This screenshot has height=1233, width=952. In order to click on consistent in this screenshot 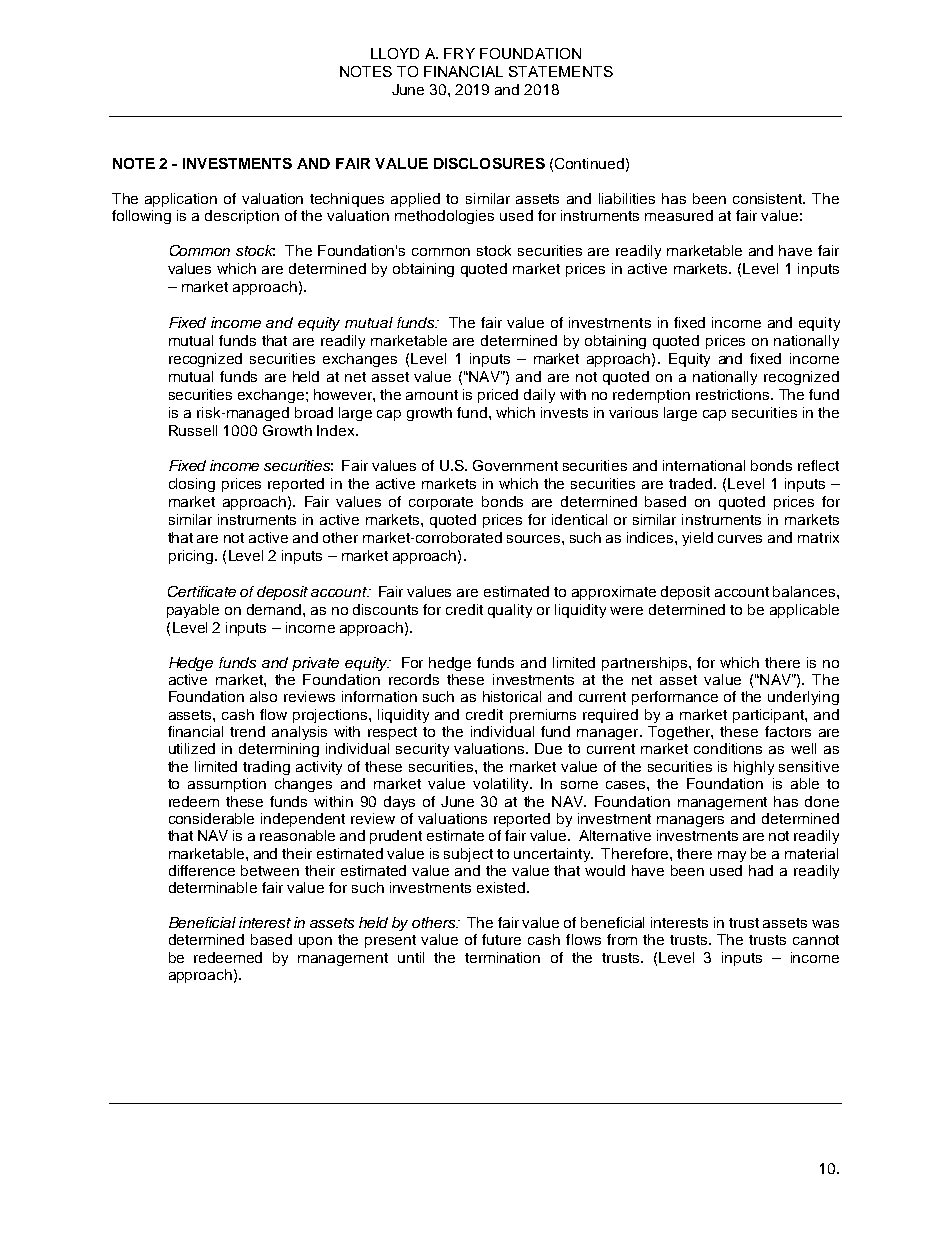, I will do `click(769, 198)`.
